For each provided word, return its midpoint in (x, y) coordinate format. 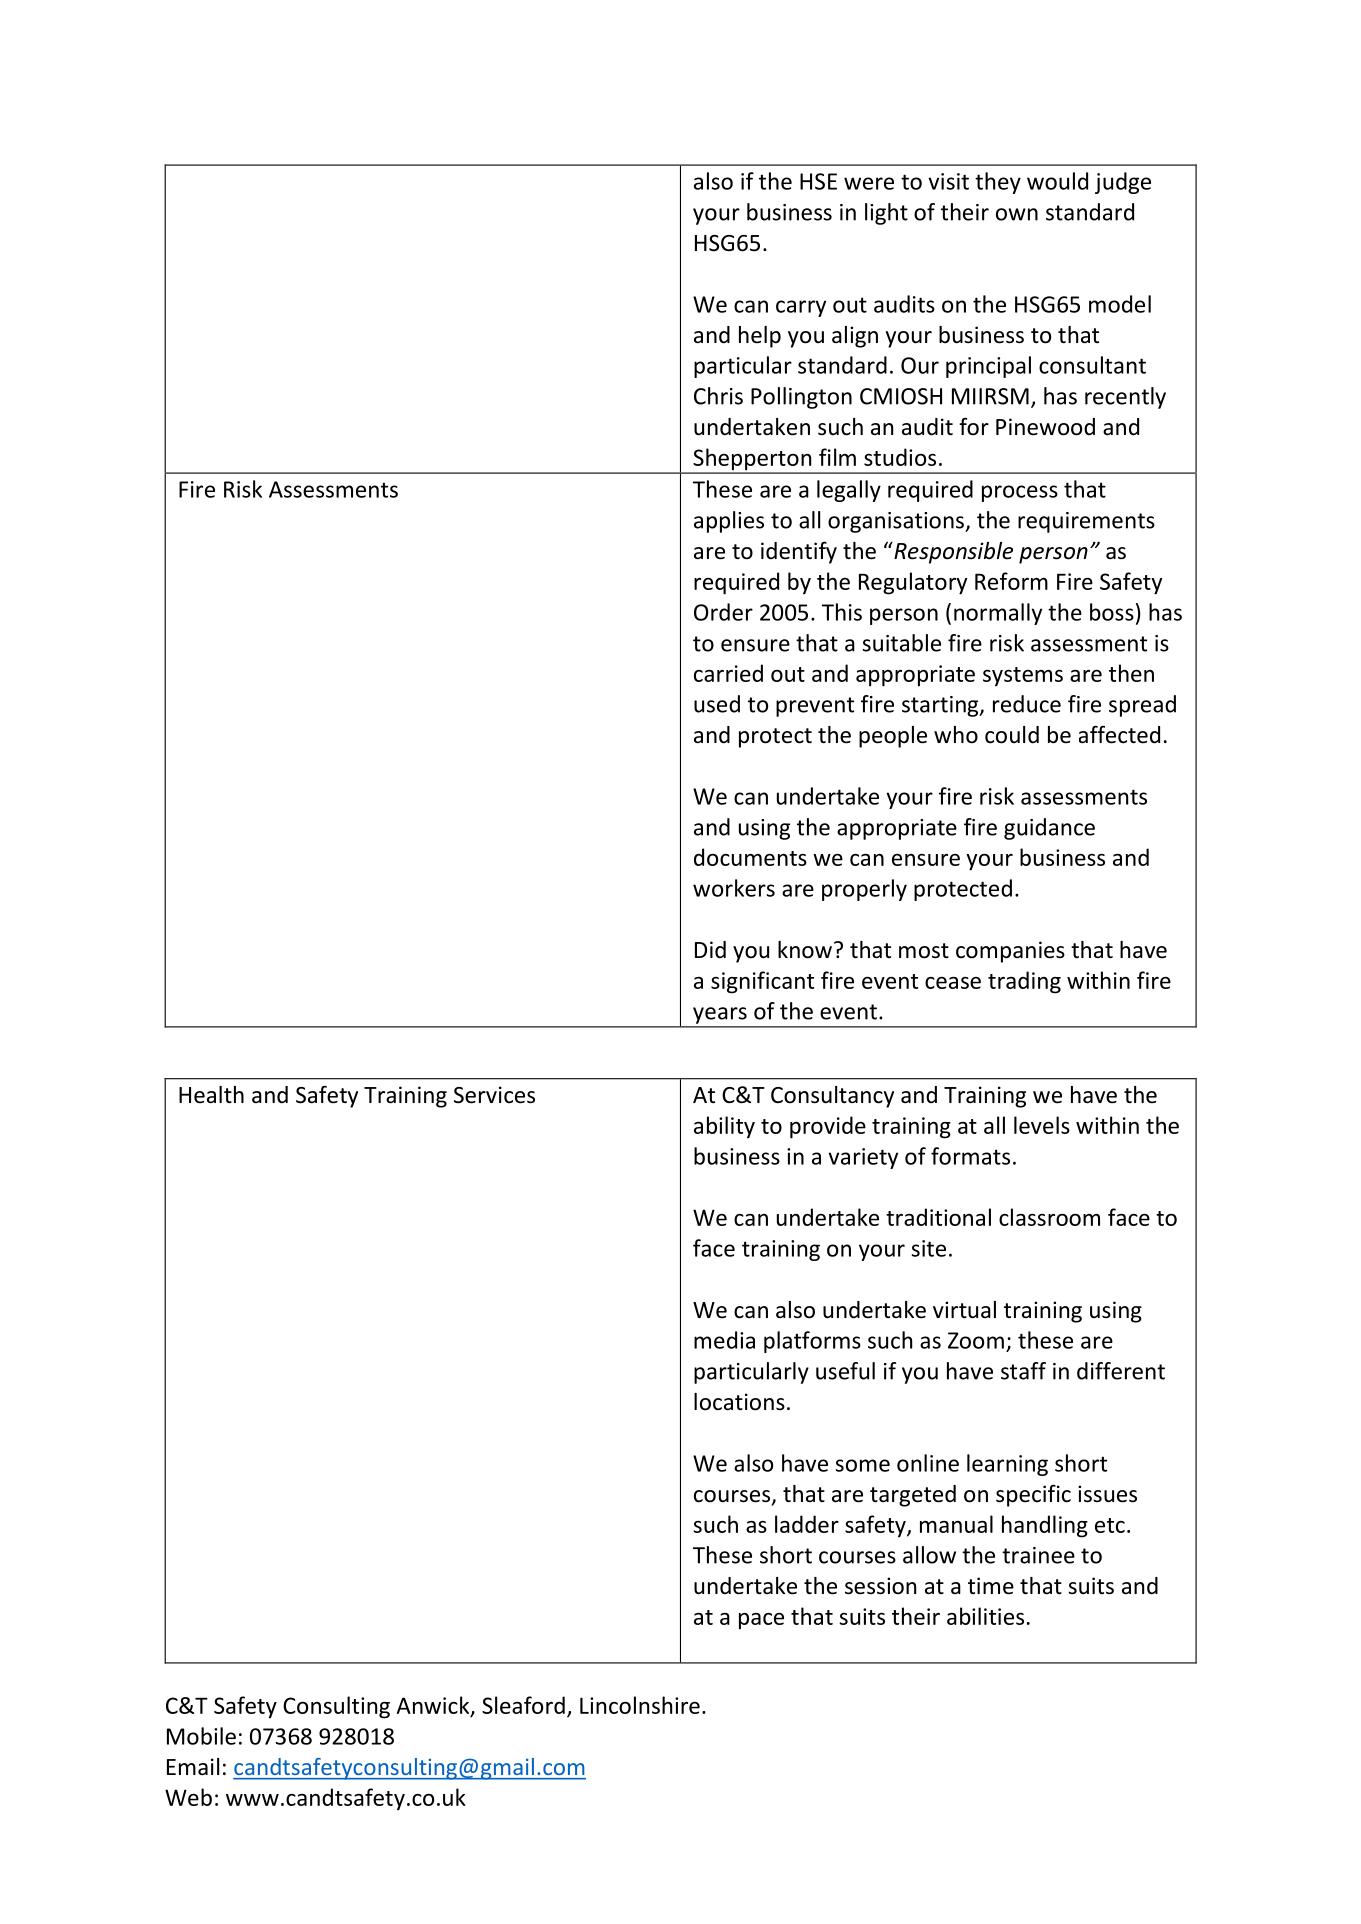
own (1017, 214)
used (717, 704)
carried (728, 673)
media (724, 1340)
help (760, 337)
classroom (1049, 1217)
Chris (718, 396)
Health (211, 1095)
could (1012, 735)
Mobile (201, 1736)
